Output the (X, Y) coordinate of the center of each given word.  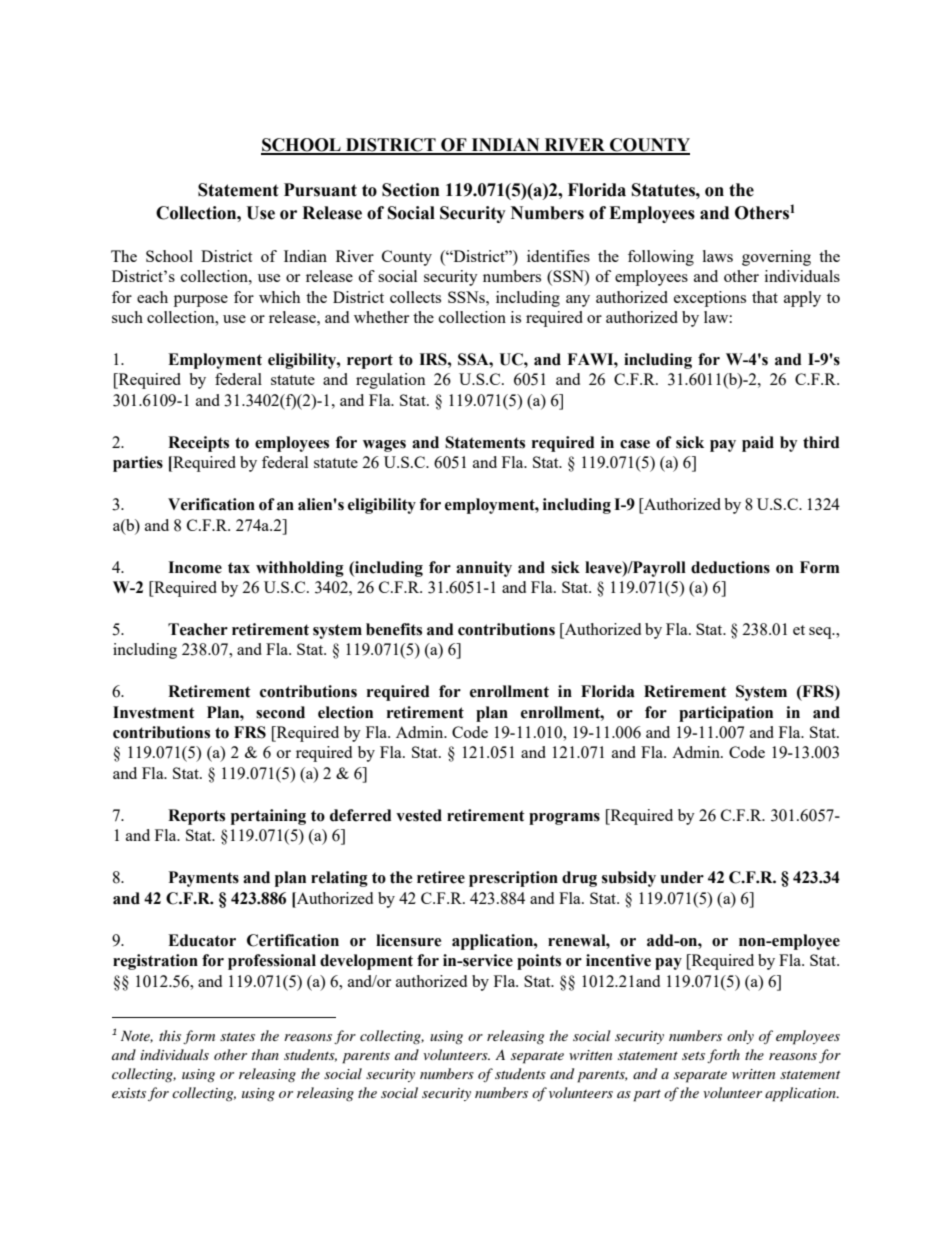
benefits (394, 629)
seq (821, 633)
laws (718, 256)
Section (411, 190)
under (682, 877)
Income (195, 567)
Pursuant (320, 190)
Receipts (198, 444)
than (265, 1054)
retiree (441, 877)
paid (758, 444)
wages (384, 446)
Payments (204, 879)
